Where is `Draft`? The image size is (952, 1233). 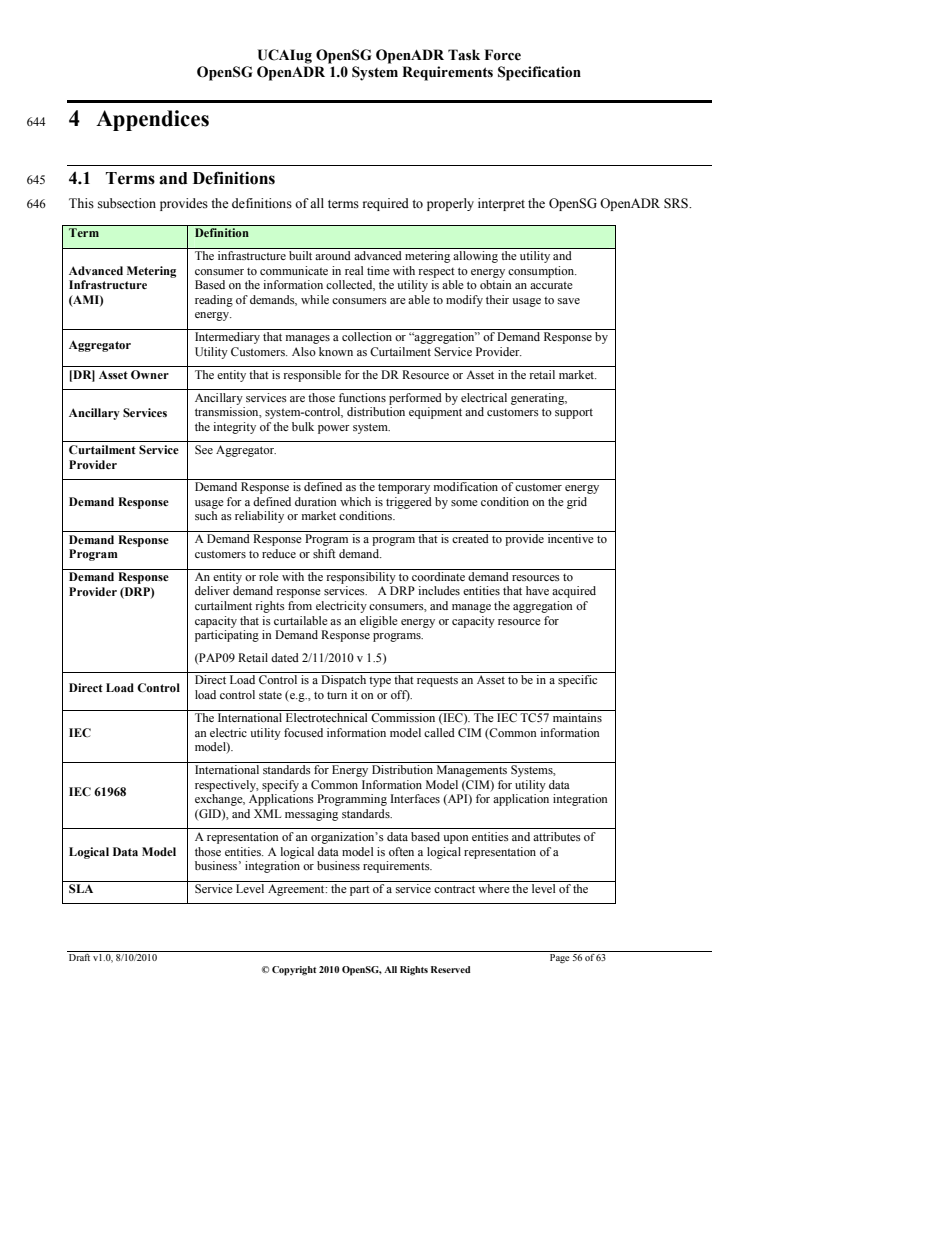 Draft is located at coordinates (79, 957).
